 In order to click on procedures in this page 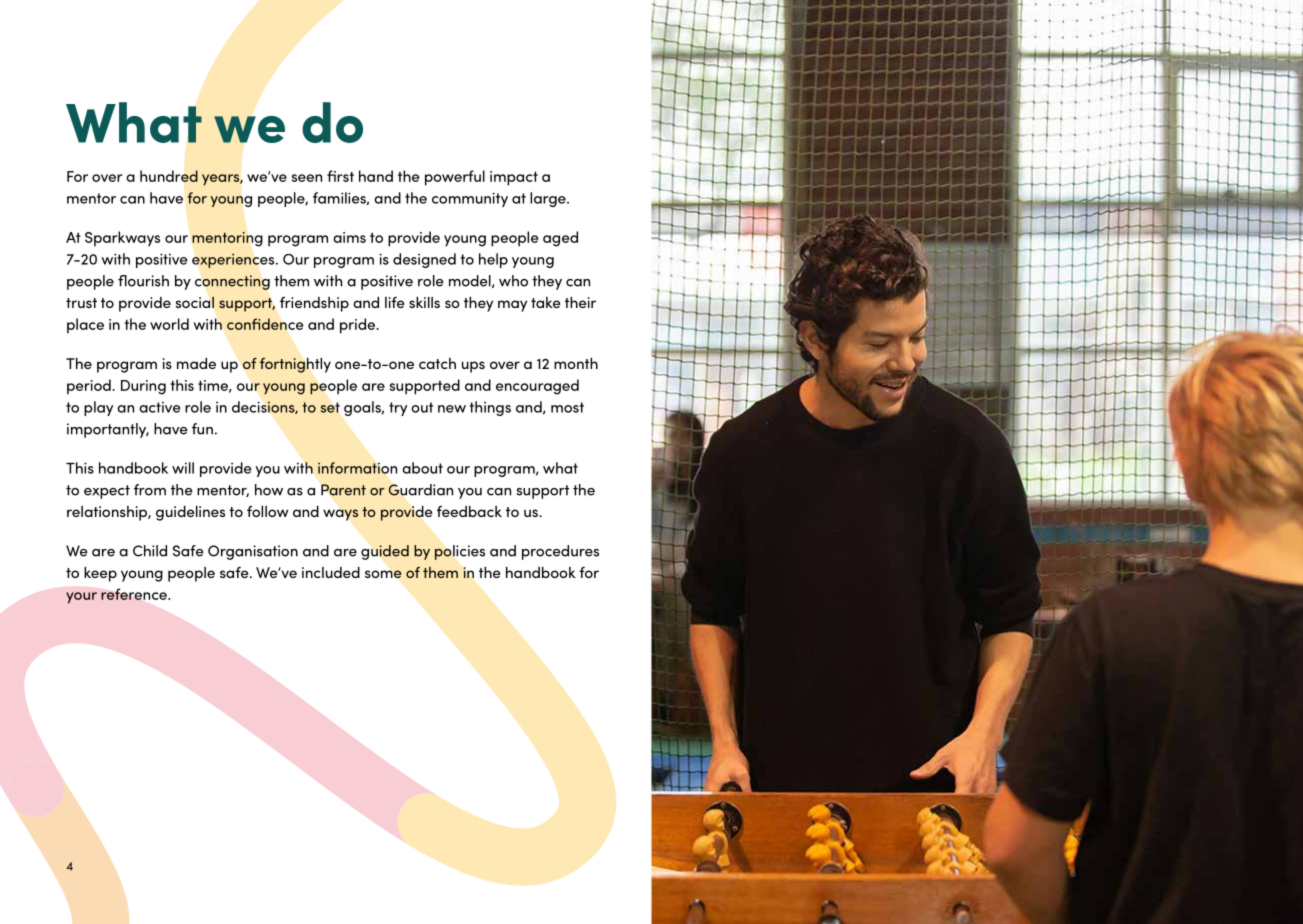, I will do `click(560, 552)`.
